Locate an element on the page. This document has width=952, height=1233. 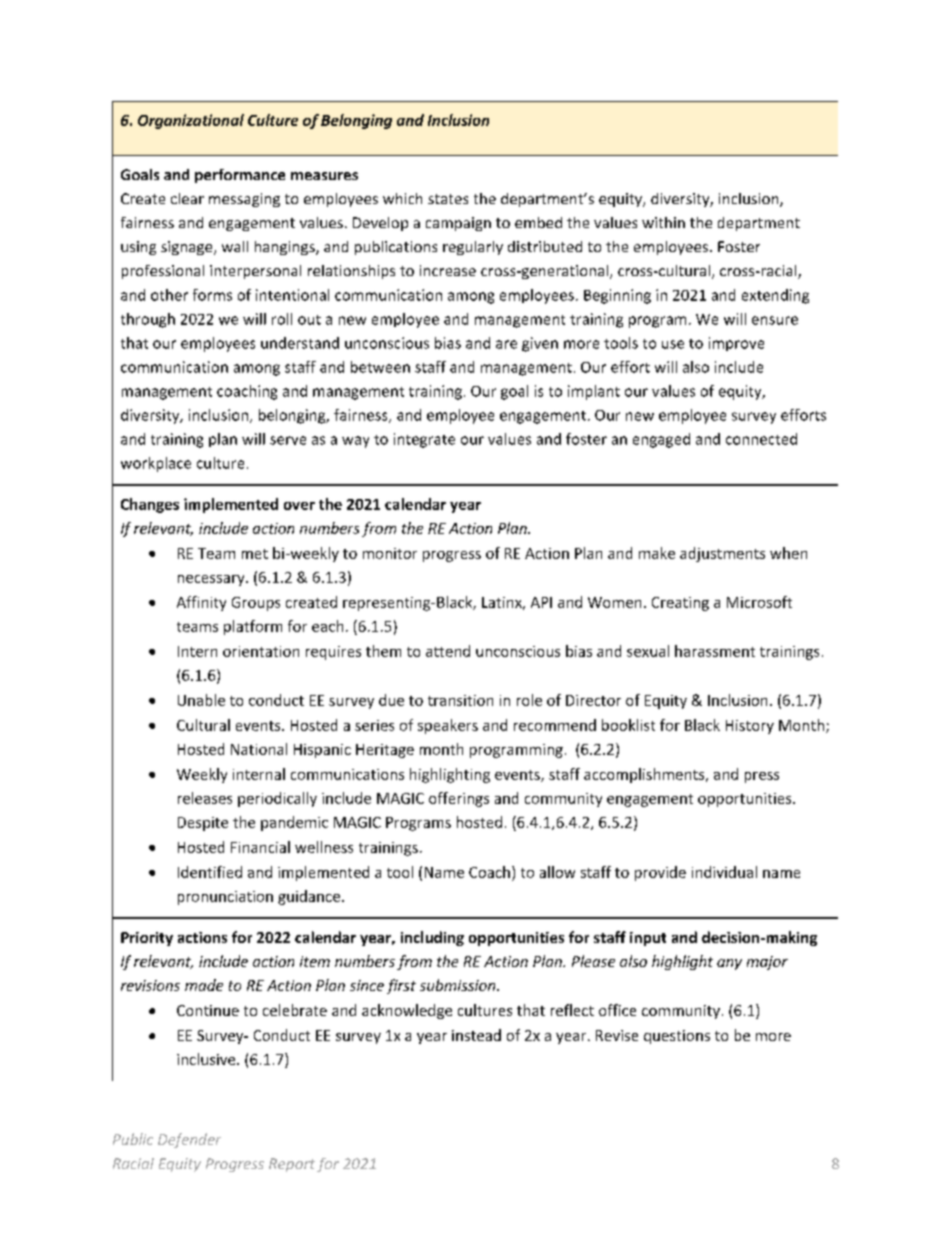
attend is located at coordinates (448, 651).
